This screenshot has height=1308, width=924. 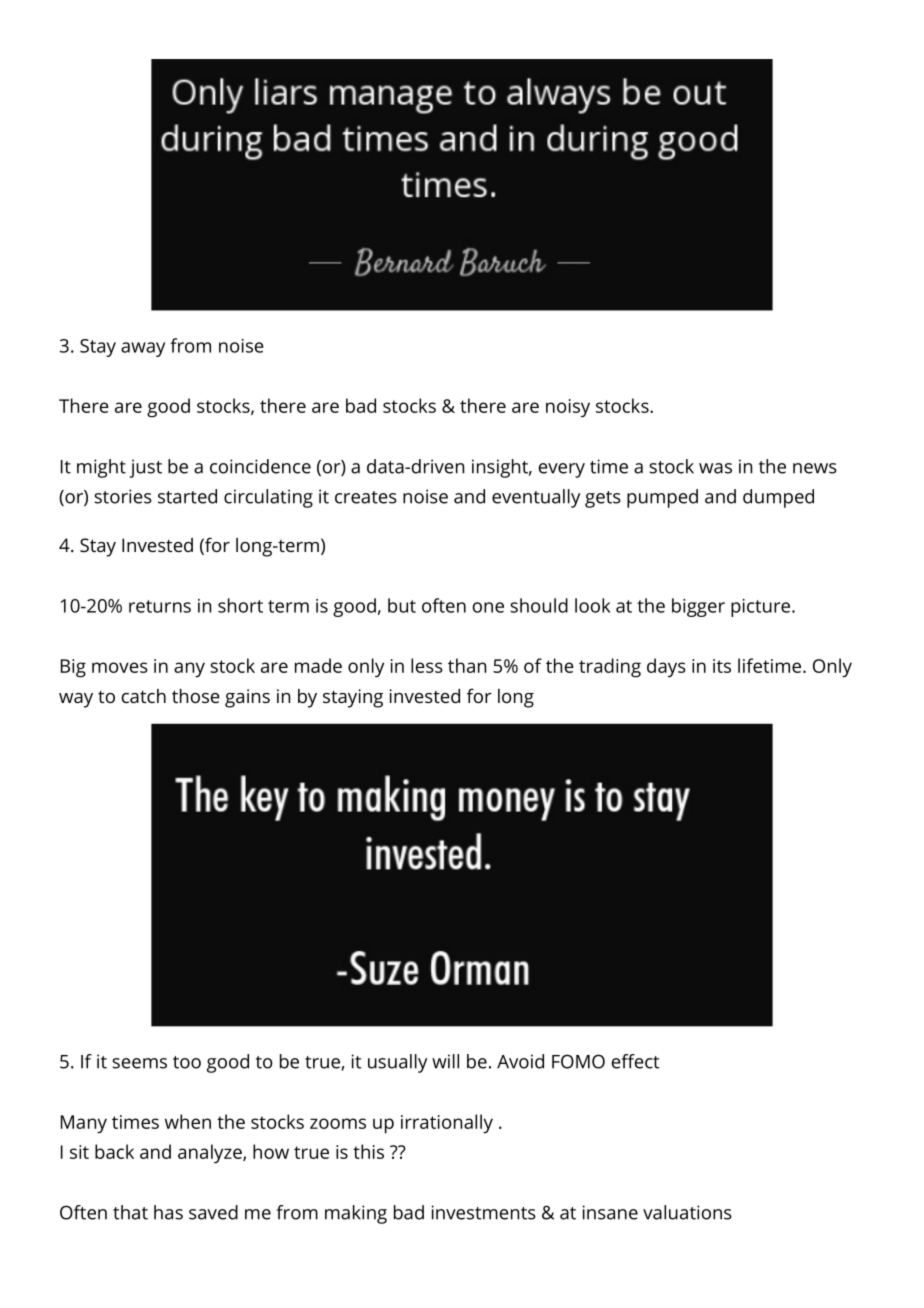 I want to click on has, so click(x=168, y=1212).
